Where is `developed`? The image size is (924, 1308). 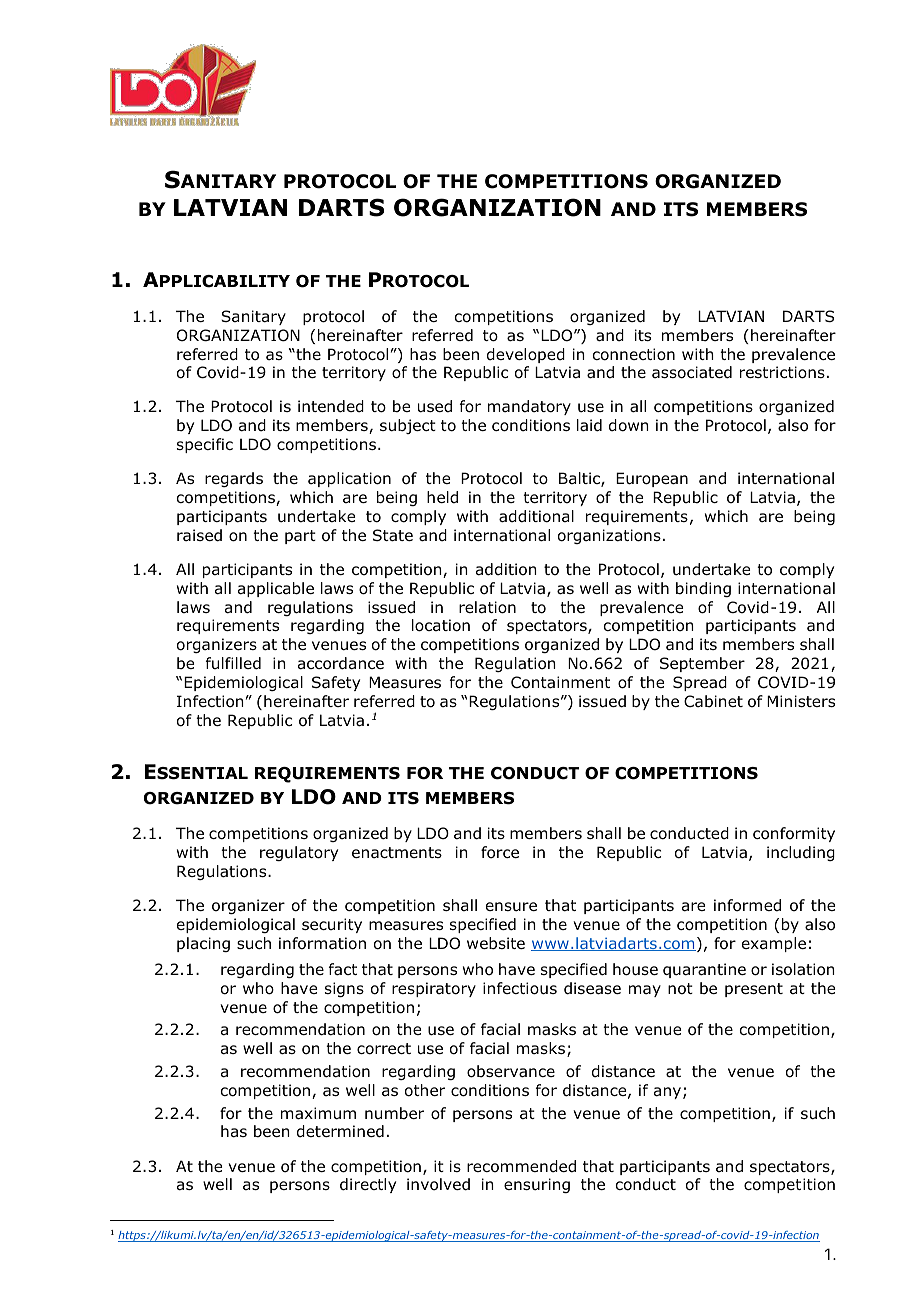 developed is located at coordinates (526, 355).
